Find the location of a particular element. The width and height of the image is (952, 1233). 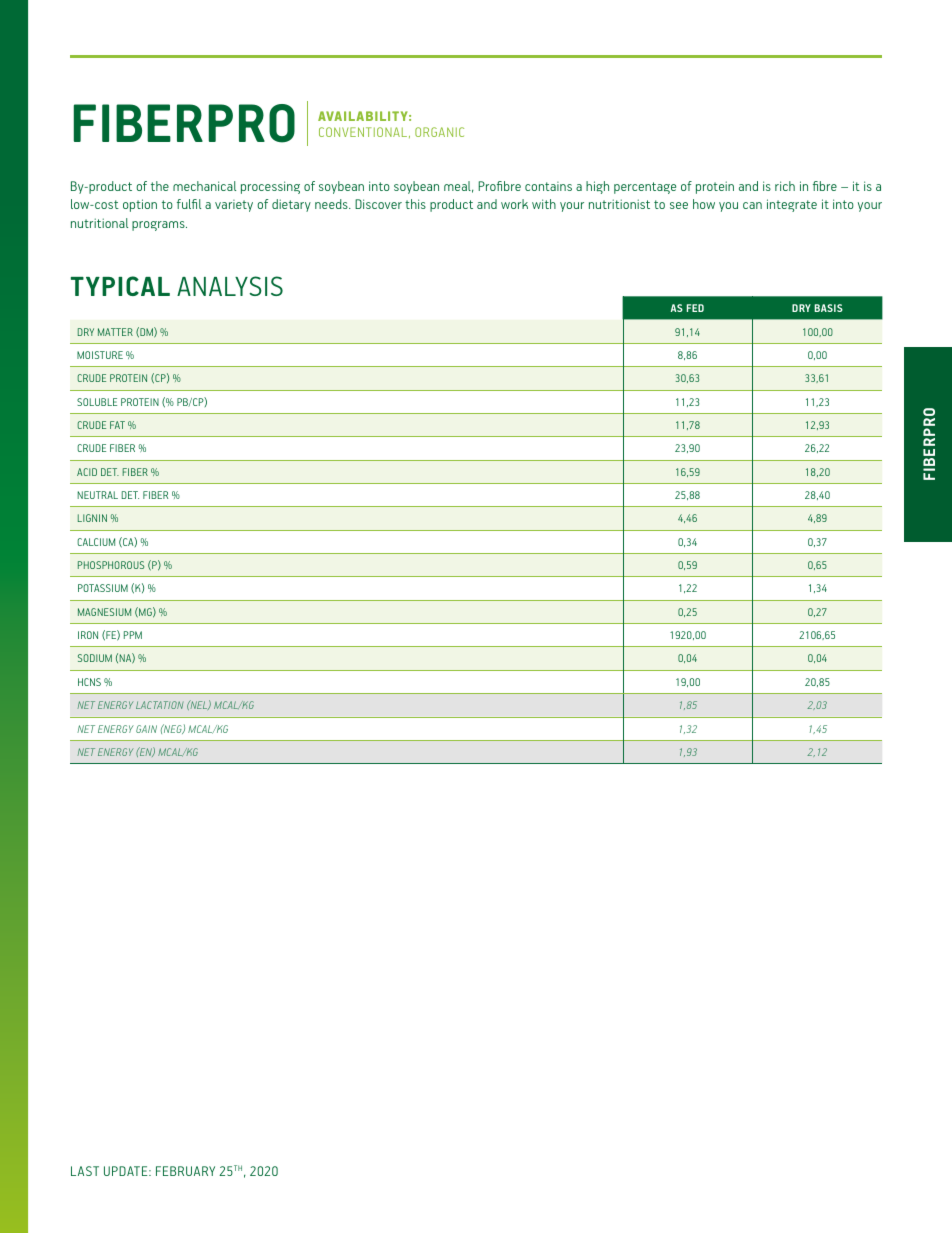

PPM is located at coordinates (133, 635).
